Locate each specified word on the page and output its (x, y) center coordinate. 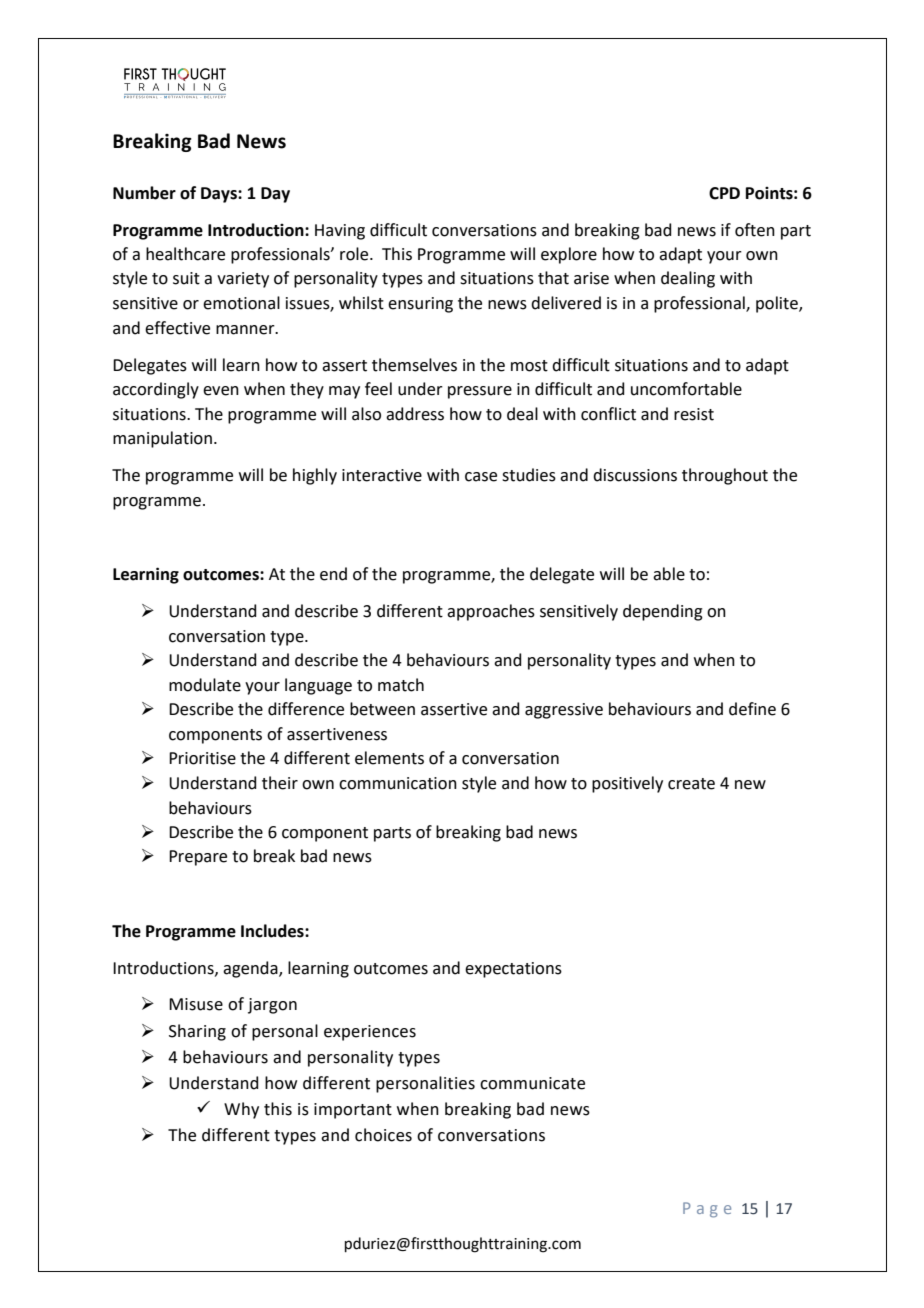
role (355, 254)
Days (220, 195)
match (401, 685)
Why (241, 1110)
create (691, 784)
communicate (532, 1083)
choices (383, 1135)
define (752, 709)
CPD (724, 193)
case (481, 477)
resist (694, 414)
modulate (205, 685)
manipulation (162, 439)
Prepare (198, 858)
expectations (513, 970)
